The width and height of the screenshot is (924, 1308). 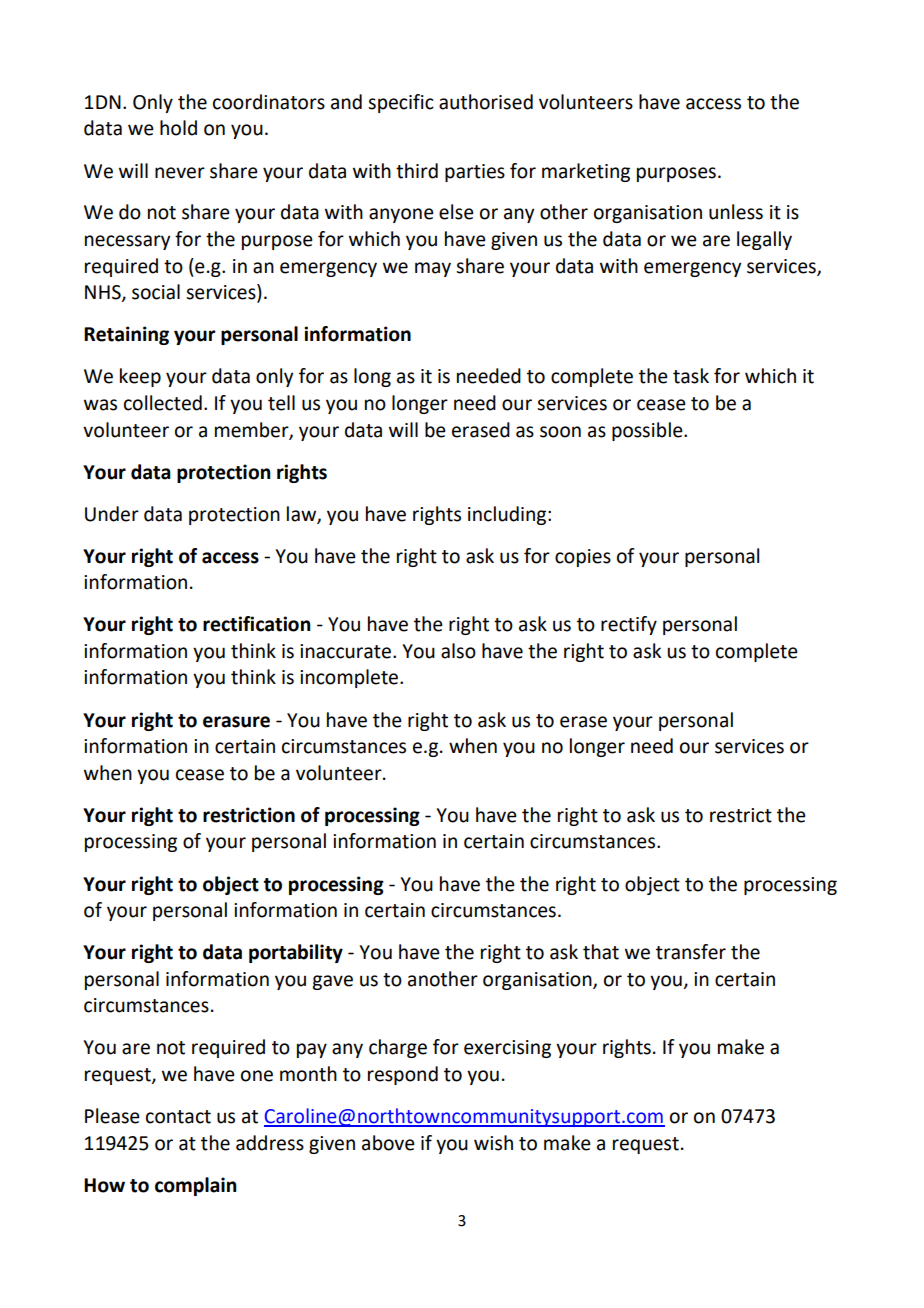 What do you see at coordinates (560, 432) in the screenshot?
I see `soon` at bounding box center [560, 432].
